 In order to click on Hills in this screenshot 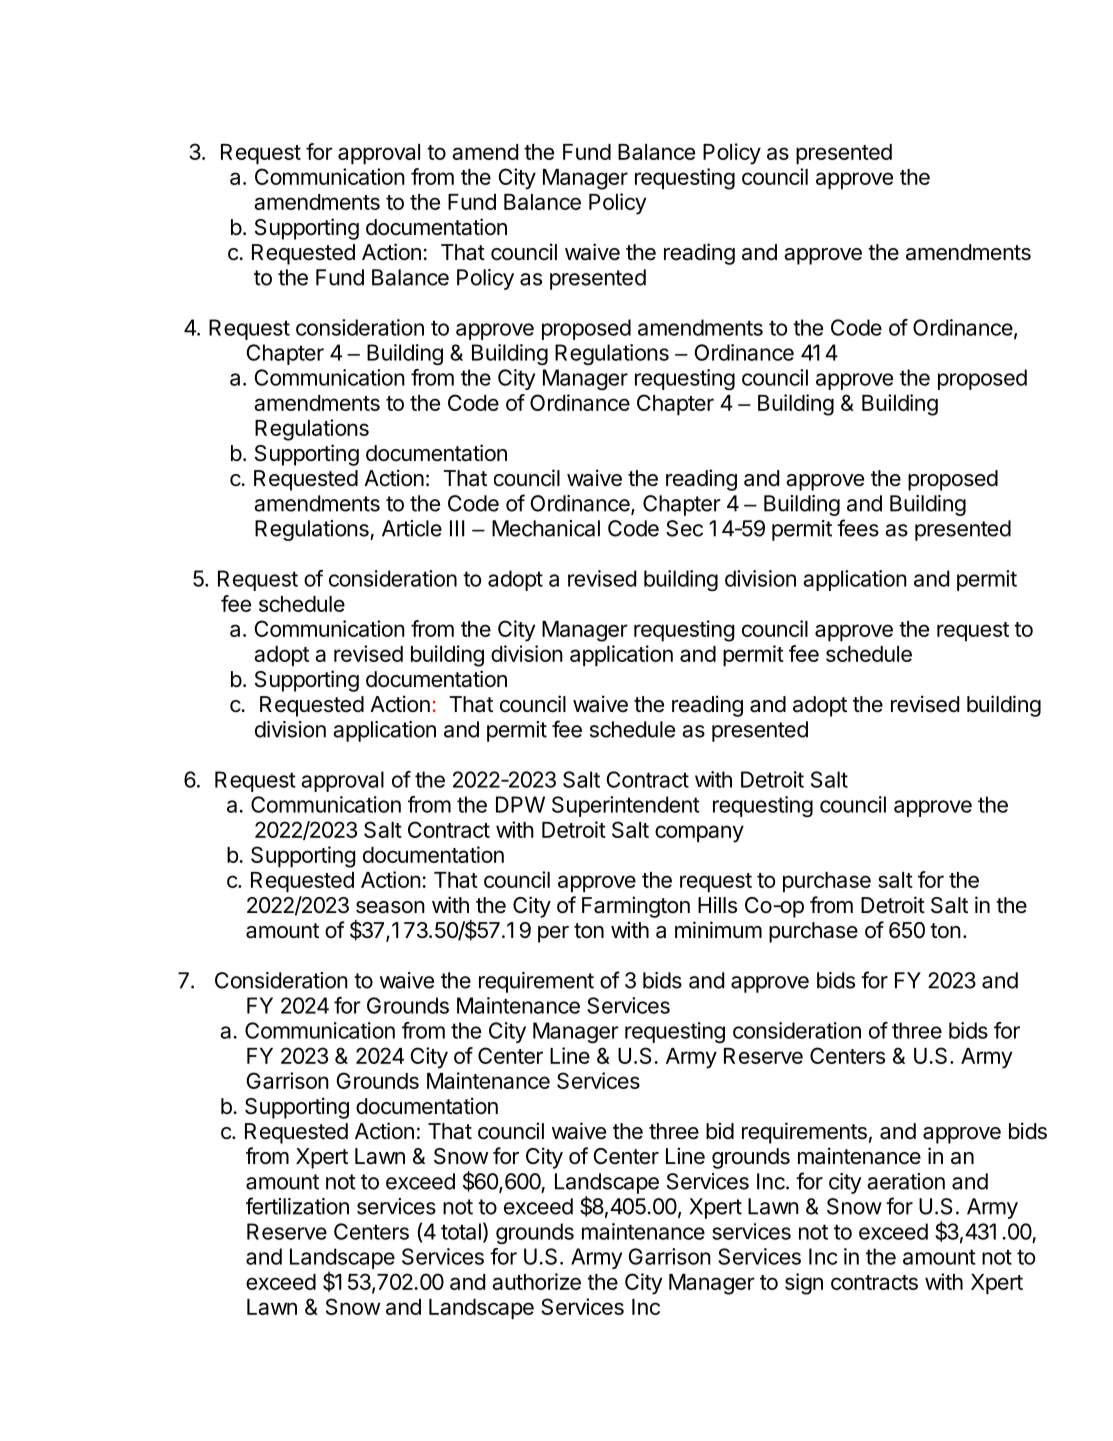, I will do `click(717, 905)`.
